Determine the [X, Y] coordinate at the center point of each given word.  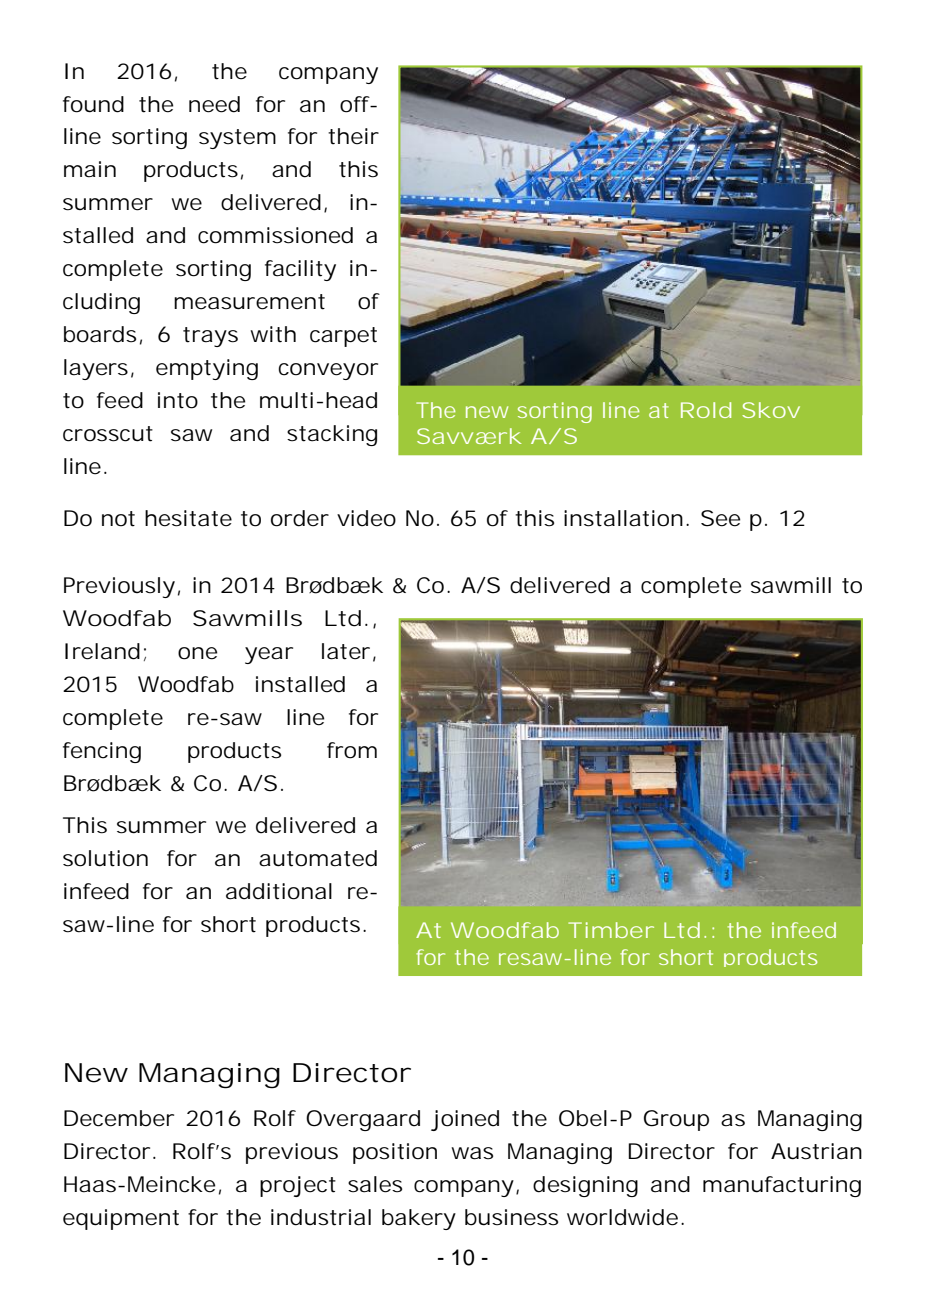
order [300, 518]
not [118, 519]
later [346, 651]
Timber [610, 930]
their [353, 136]
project [298, 1186]
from [350, 750]
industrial [321, 1217]
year [269, 655]
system [235, 139]
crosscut [108, 434]
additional [279, 891]
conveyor [328, 371]
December [119, 1118]
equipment [121, 1219]
